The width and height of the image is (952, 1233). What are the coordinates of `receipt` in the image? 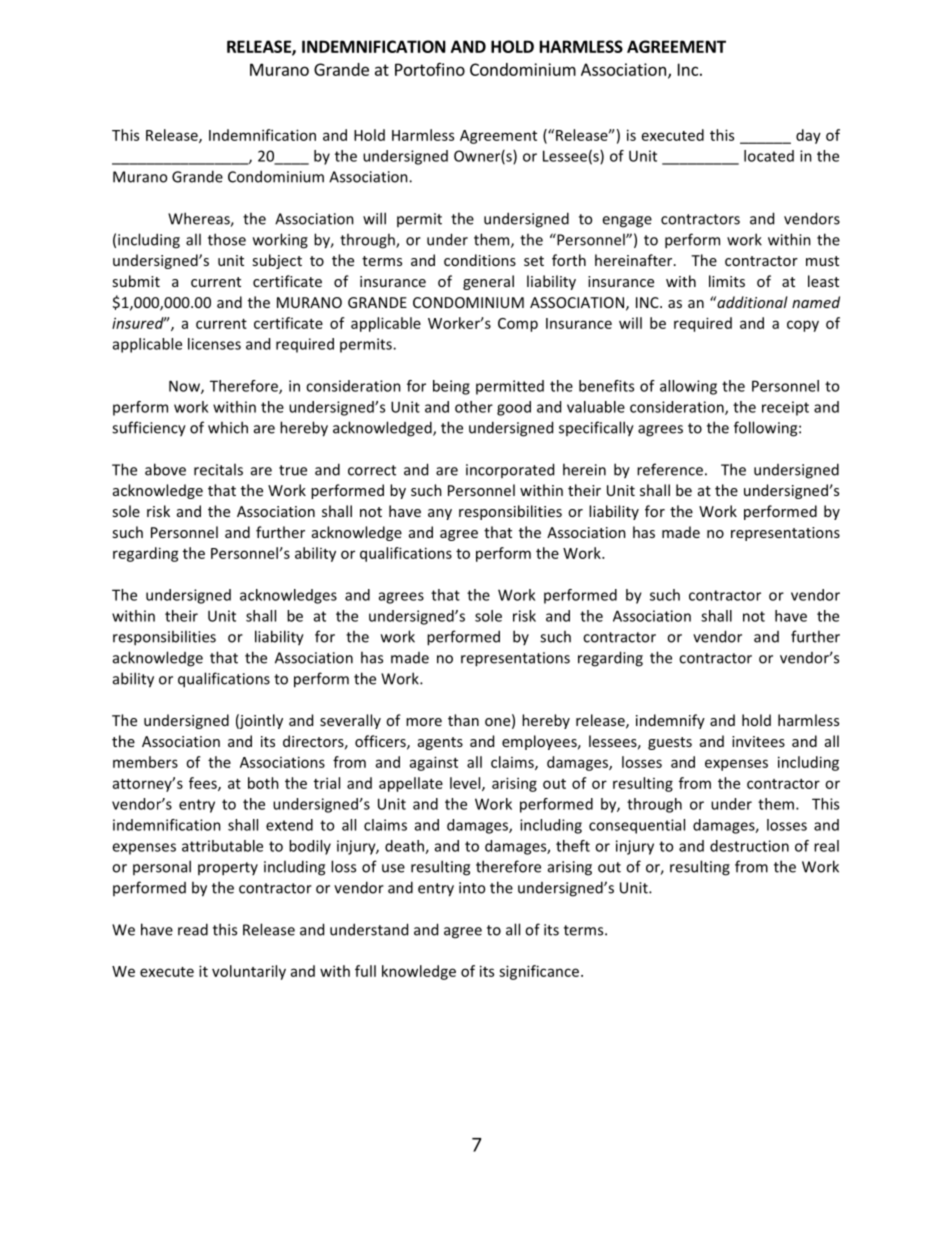 It's located at (785, 408).
